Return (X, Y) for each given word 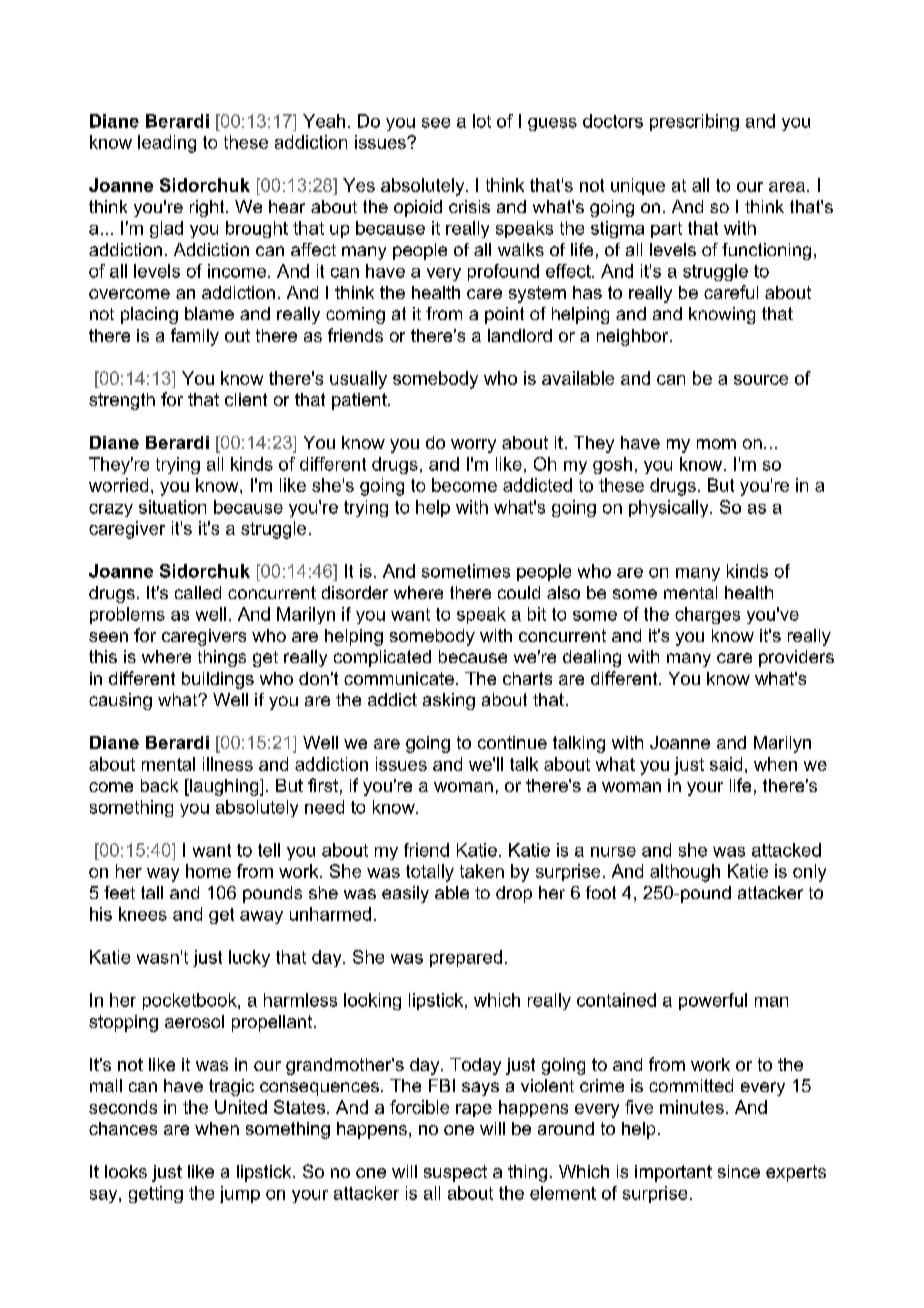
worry (473, 446)
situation (172, 507)
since (739, 1171)
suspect (455, 1173)
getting (156, 1194)
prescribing (694, 122)
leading (167, 144)
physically (670, 508)
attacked (786, 850)
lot (482, 121)
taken (482, 871)
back (159, 785)
